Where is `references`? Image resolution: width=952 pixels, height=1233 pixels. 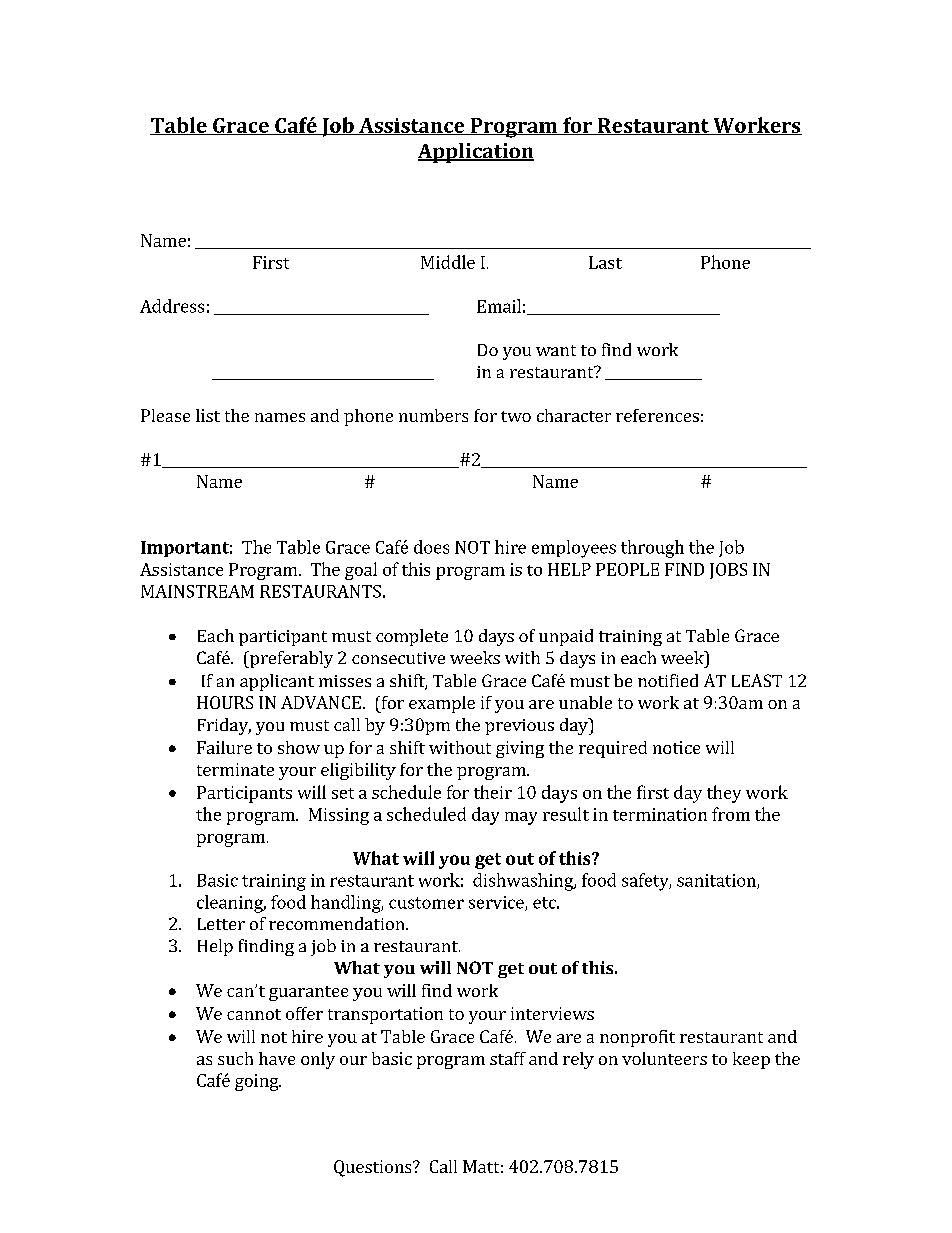
references is located at coordinates (657, 415).
